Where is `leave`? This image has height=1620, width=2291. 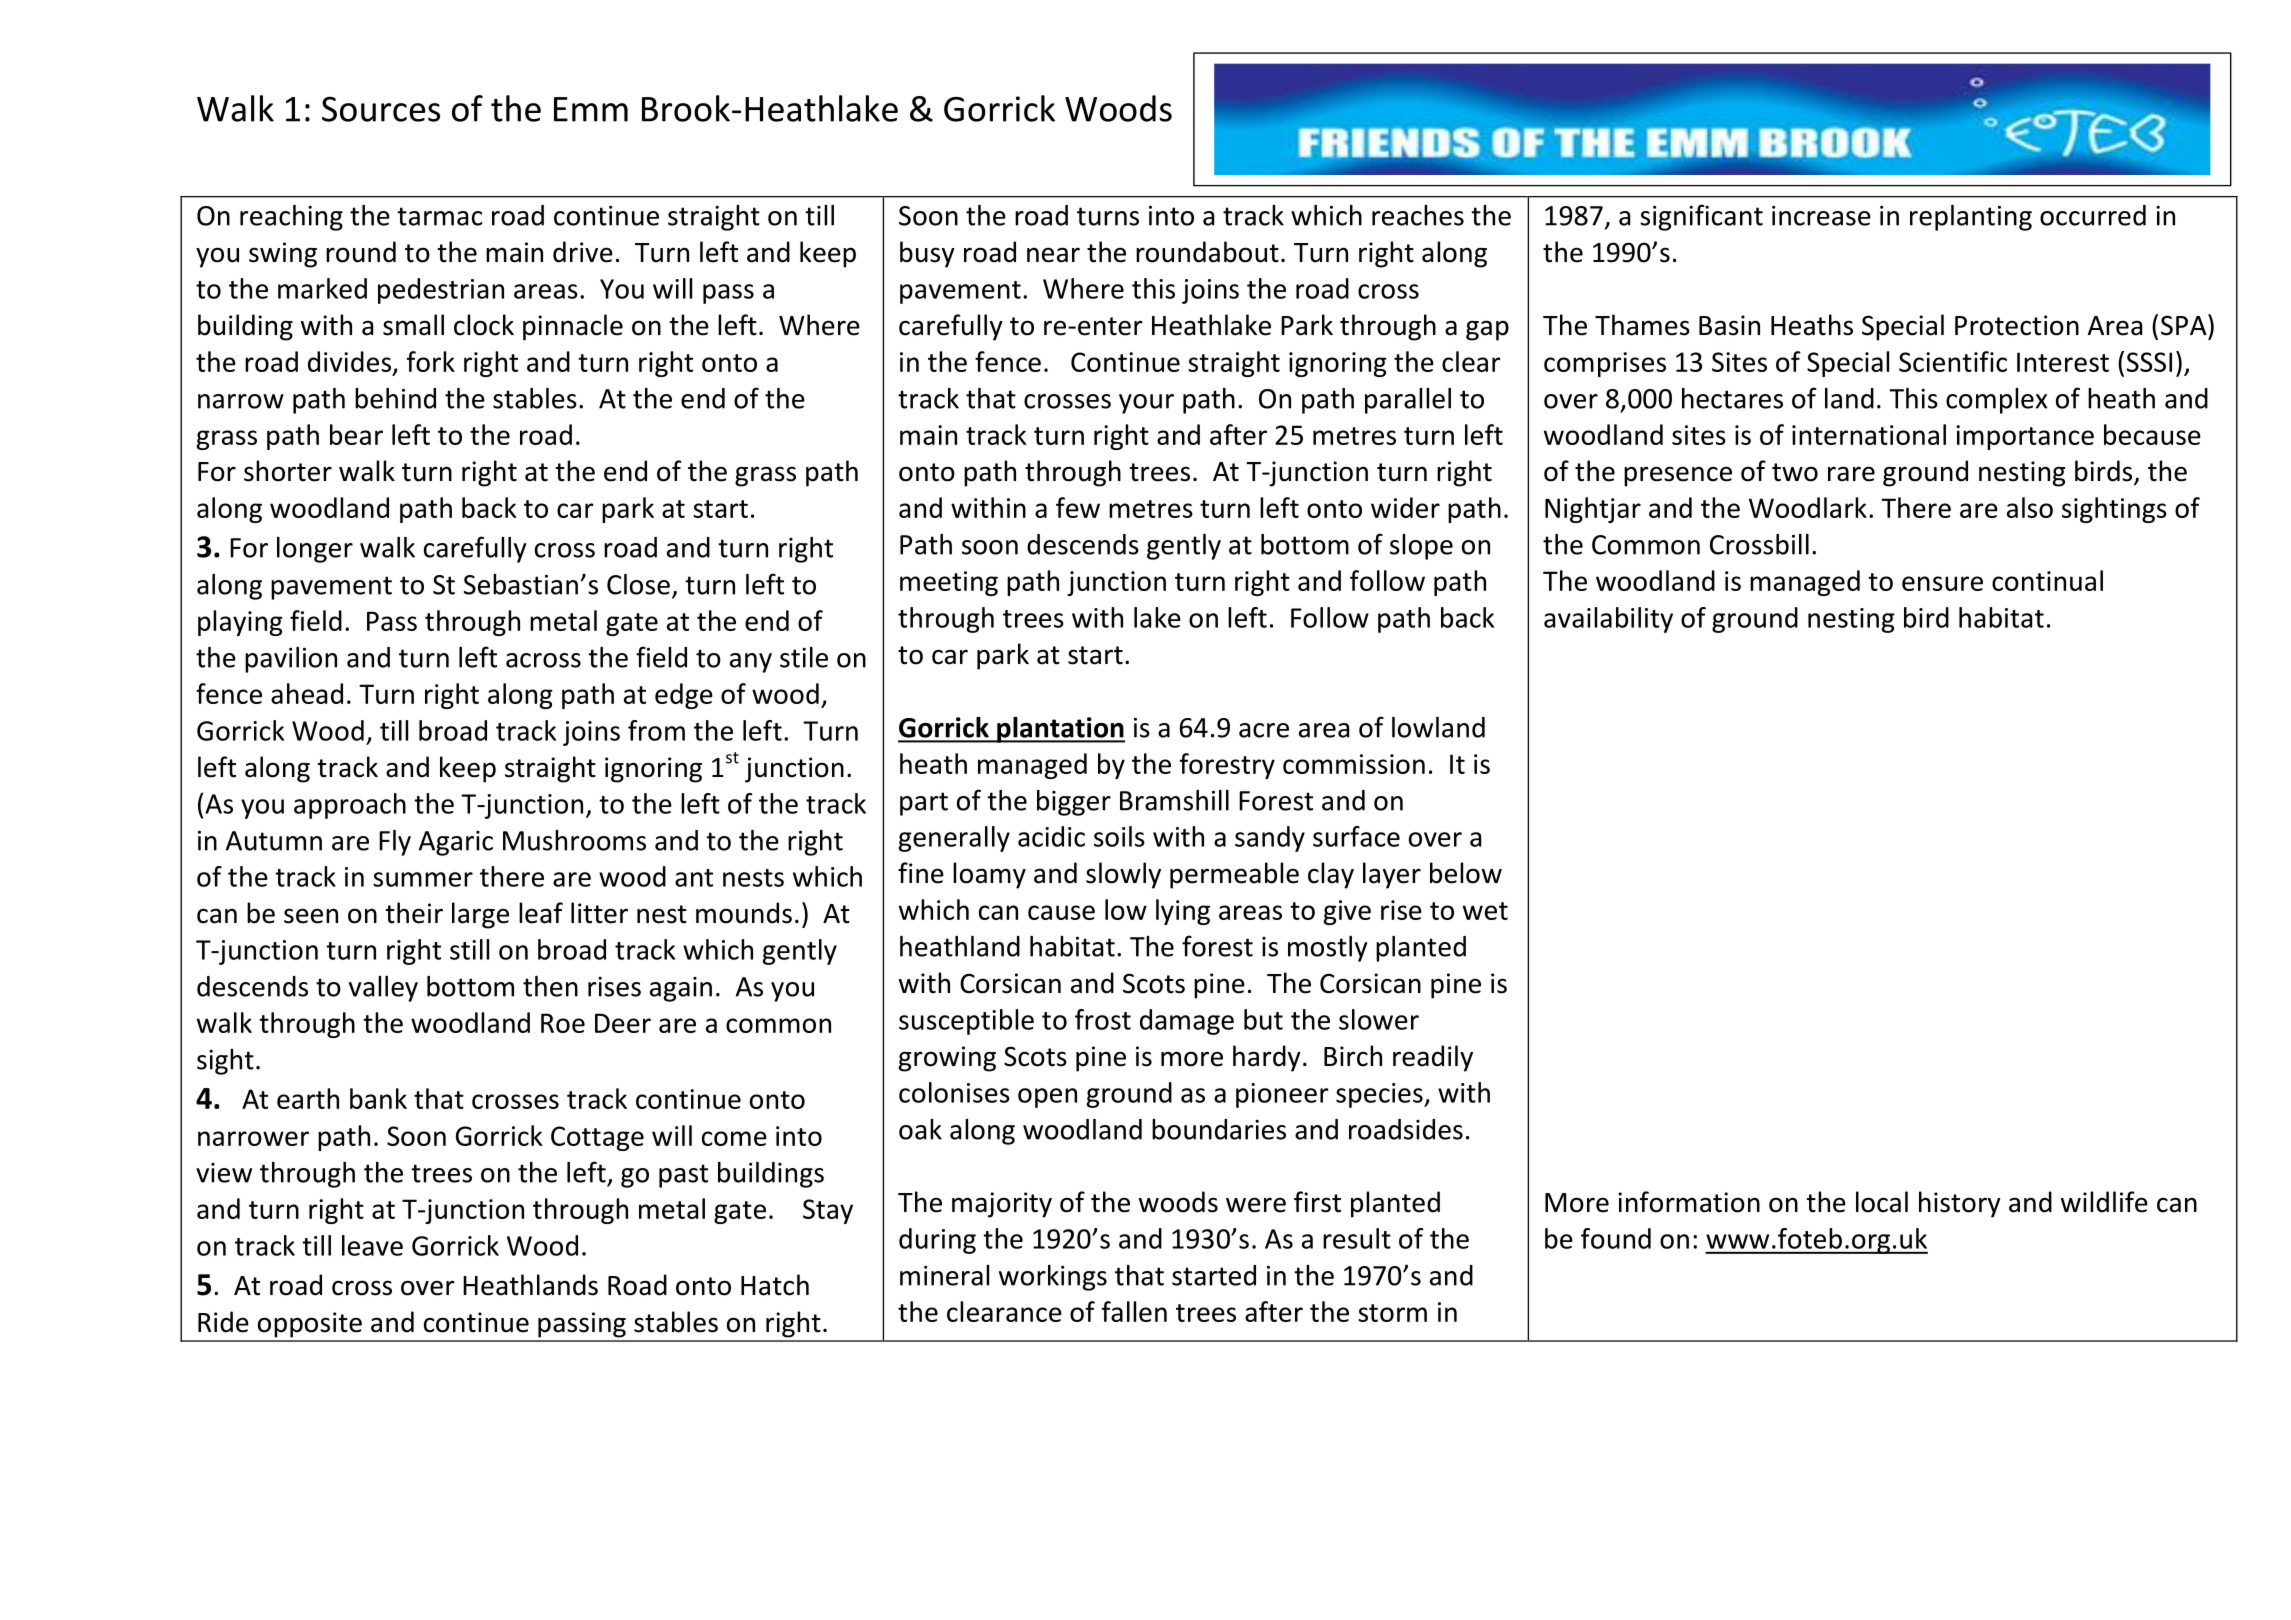 leave is located at coordinates (372, 1245).
